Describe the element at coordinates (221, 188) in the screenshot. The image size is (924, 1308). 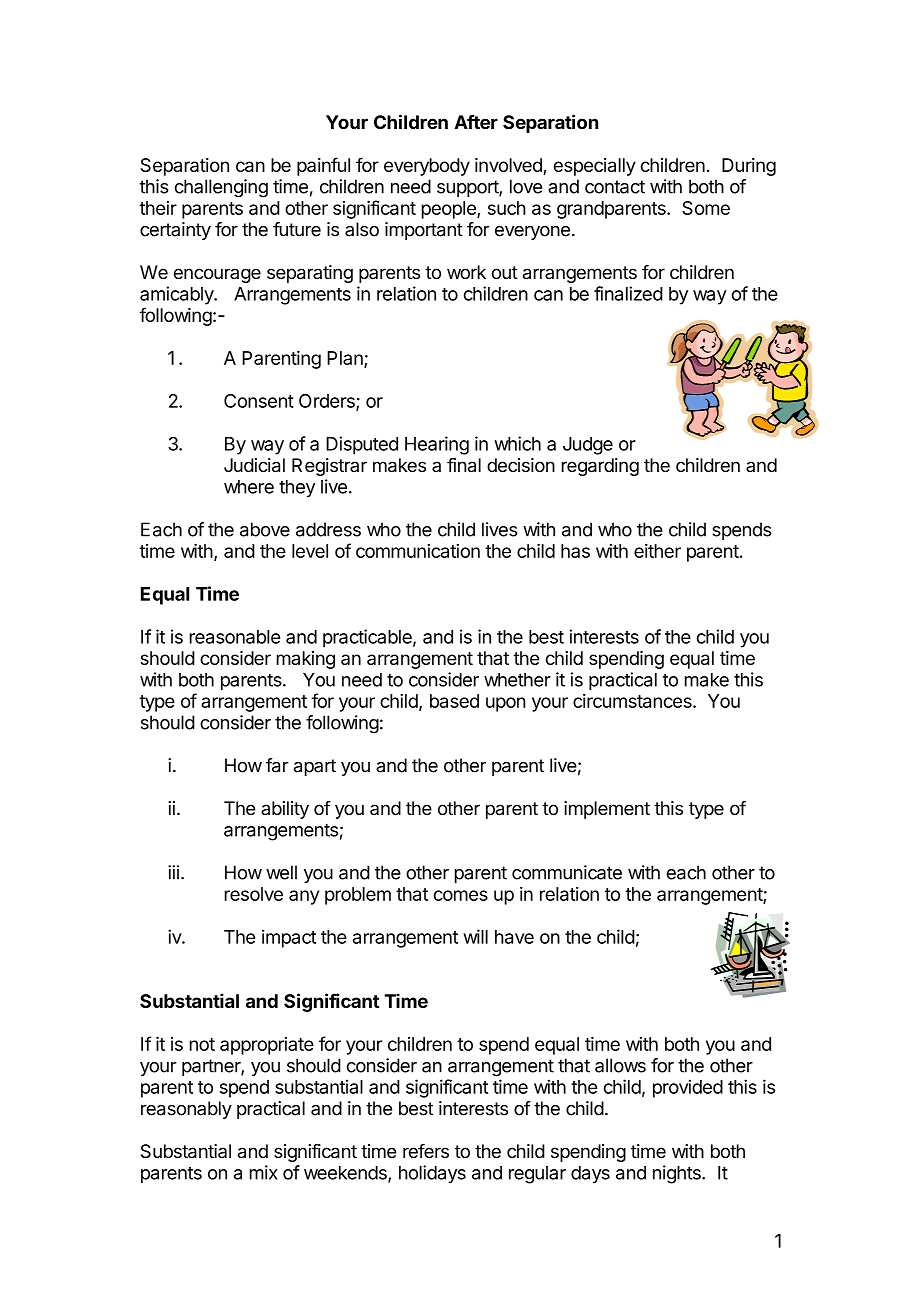
I see `challenging` at that location.
